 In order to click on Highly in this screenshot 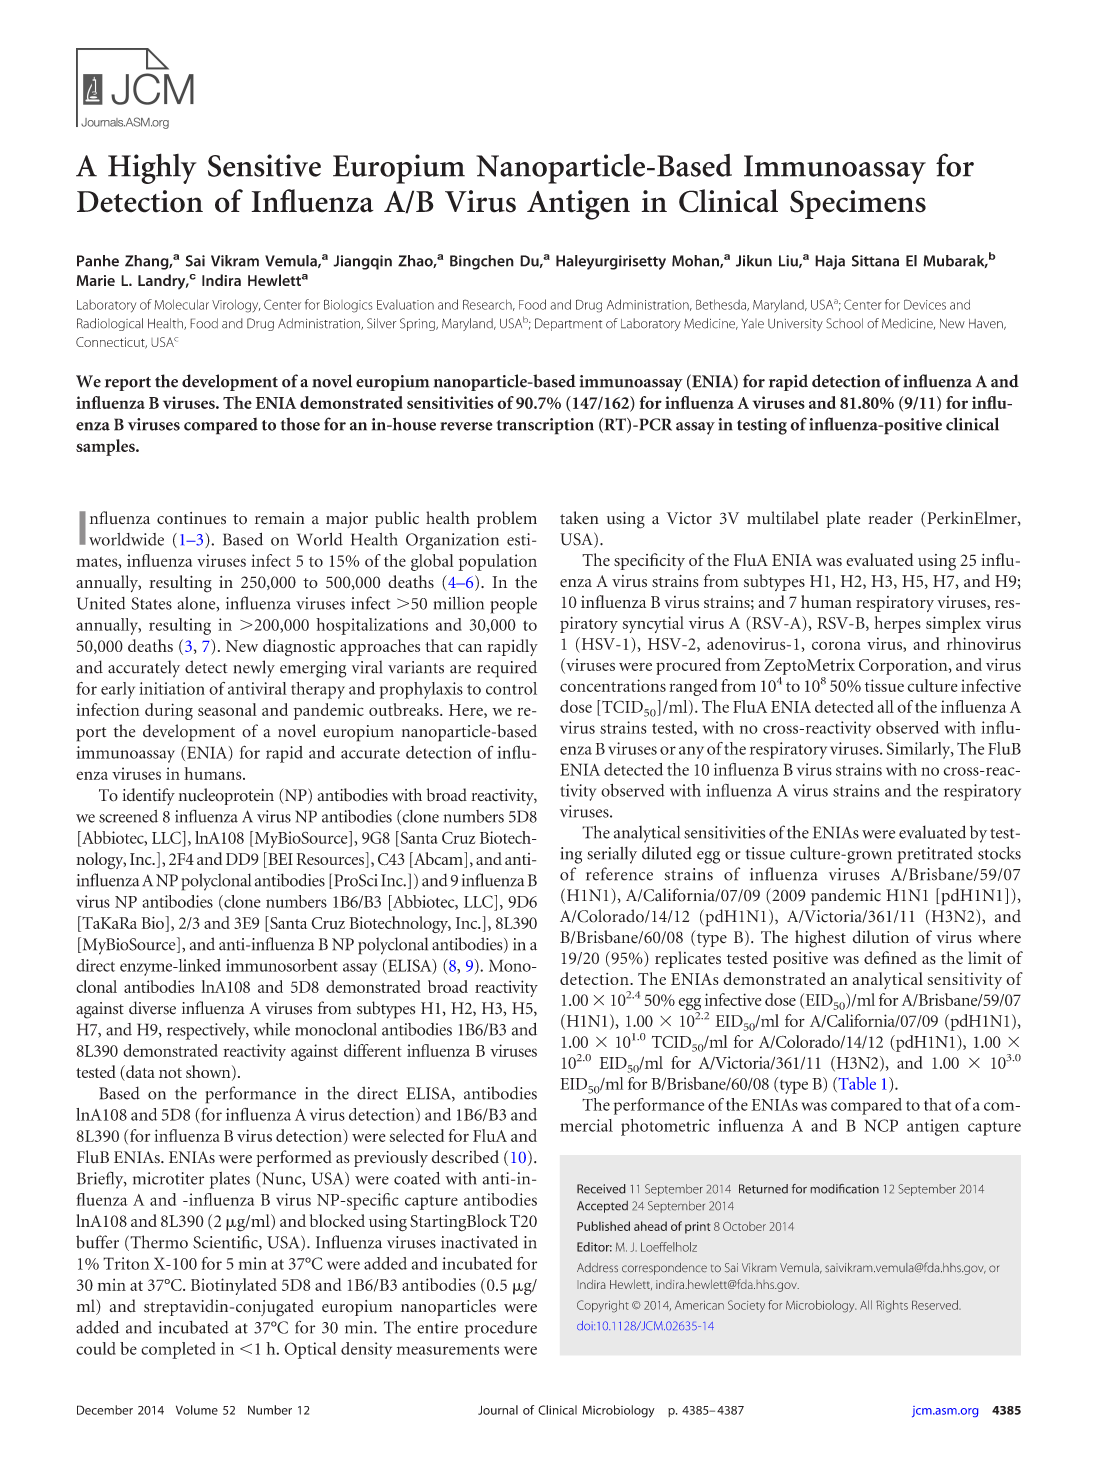, I will do `click(152, 168)`.
